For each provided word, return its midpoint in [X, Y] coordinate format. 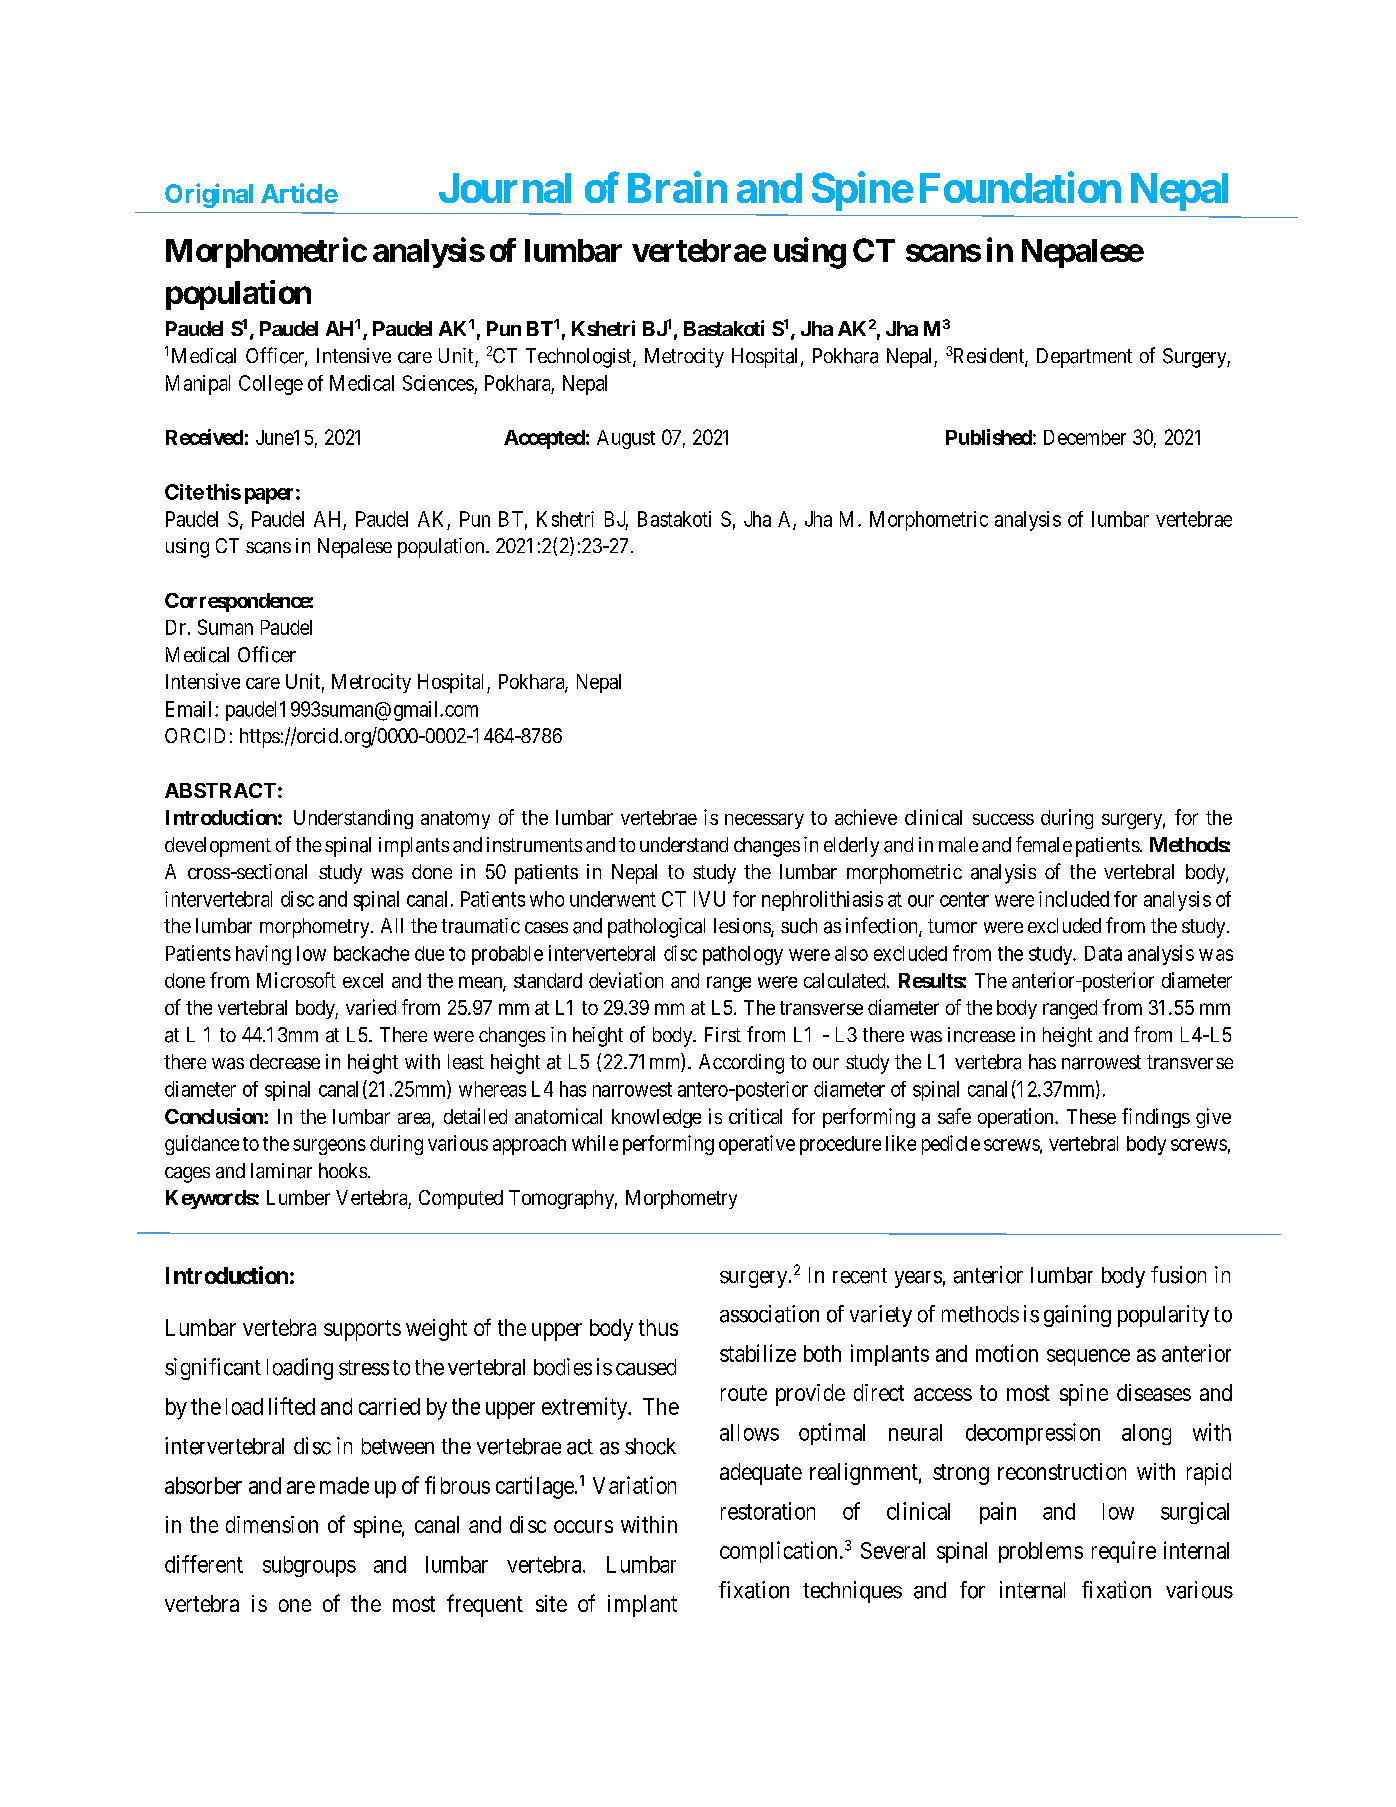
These [1091, 1116]
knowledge [656, 1118]
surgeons [329, 1147]
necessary [764, 821]
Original [209, 195]
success [1003, 819]
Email [191, 709]
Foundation [1020, 187]
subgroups [309, 1566]
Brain [677, 187]
